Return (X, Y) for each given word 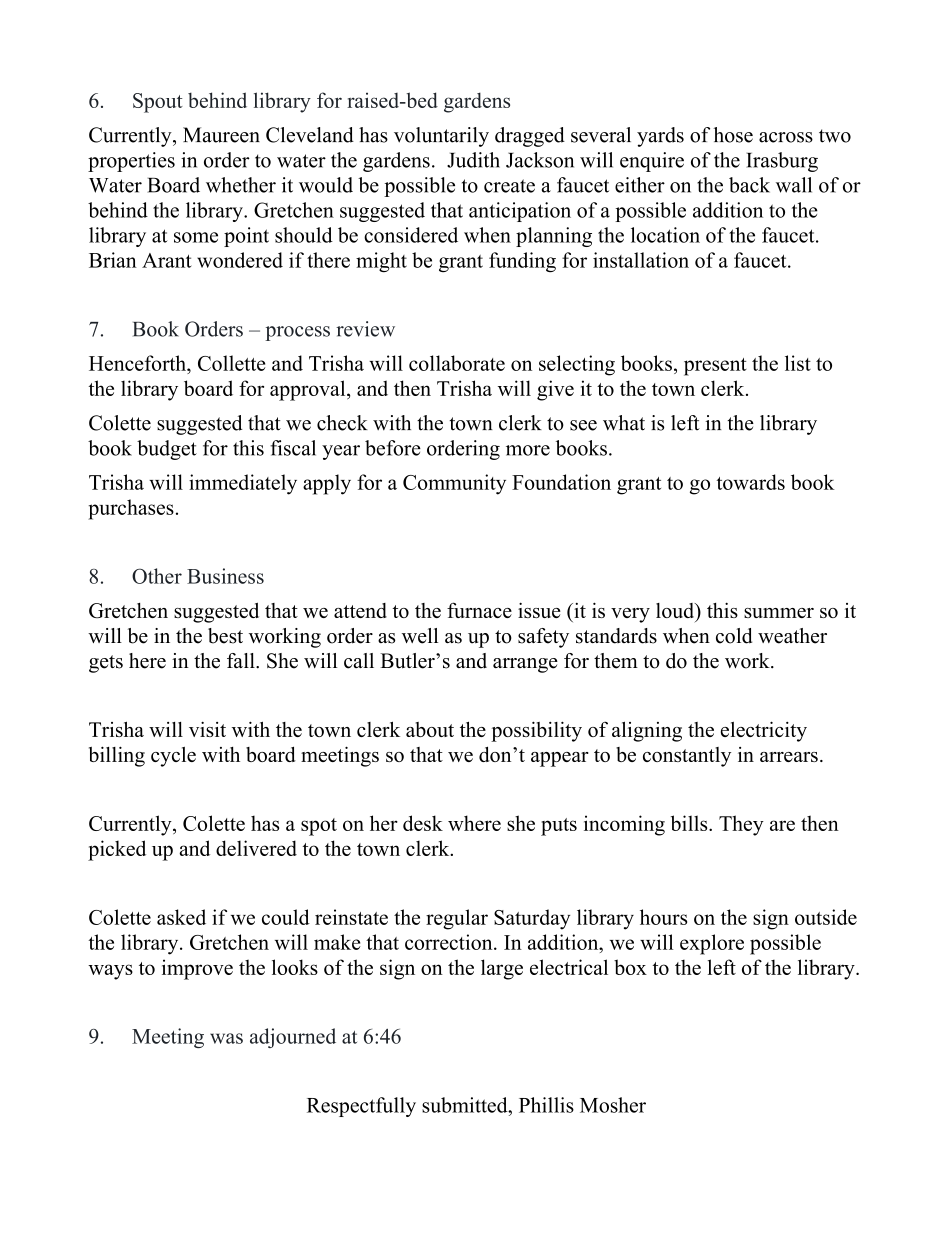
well (420, 636)
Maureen (221, 135)
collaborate (457, 363)
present (715, 367)
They (741, 825)
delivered (256, 848)
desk (423, 823)
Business (225, 576)
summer (779, 613)
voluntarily (441, 137)
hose (733, 135)
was (226, 1038)
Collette (231, 363)
